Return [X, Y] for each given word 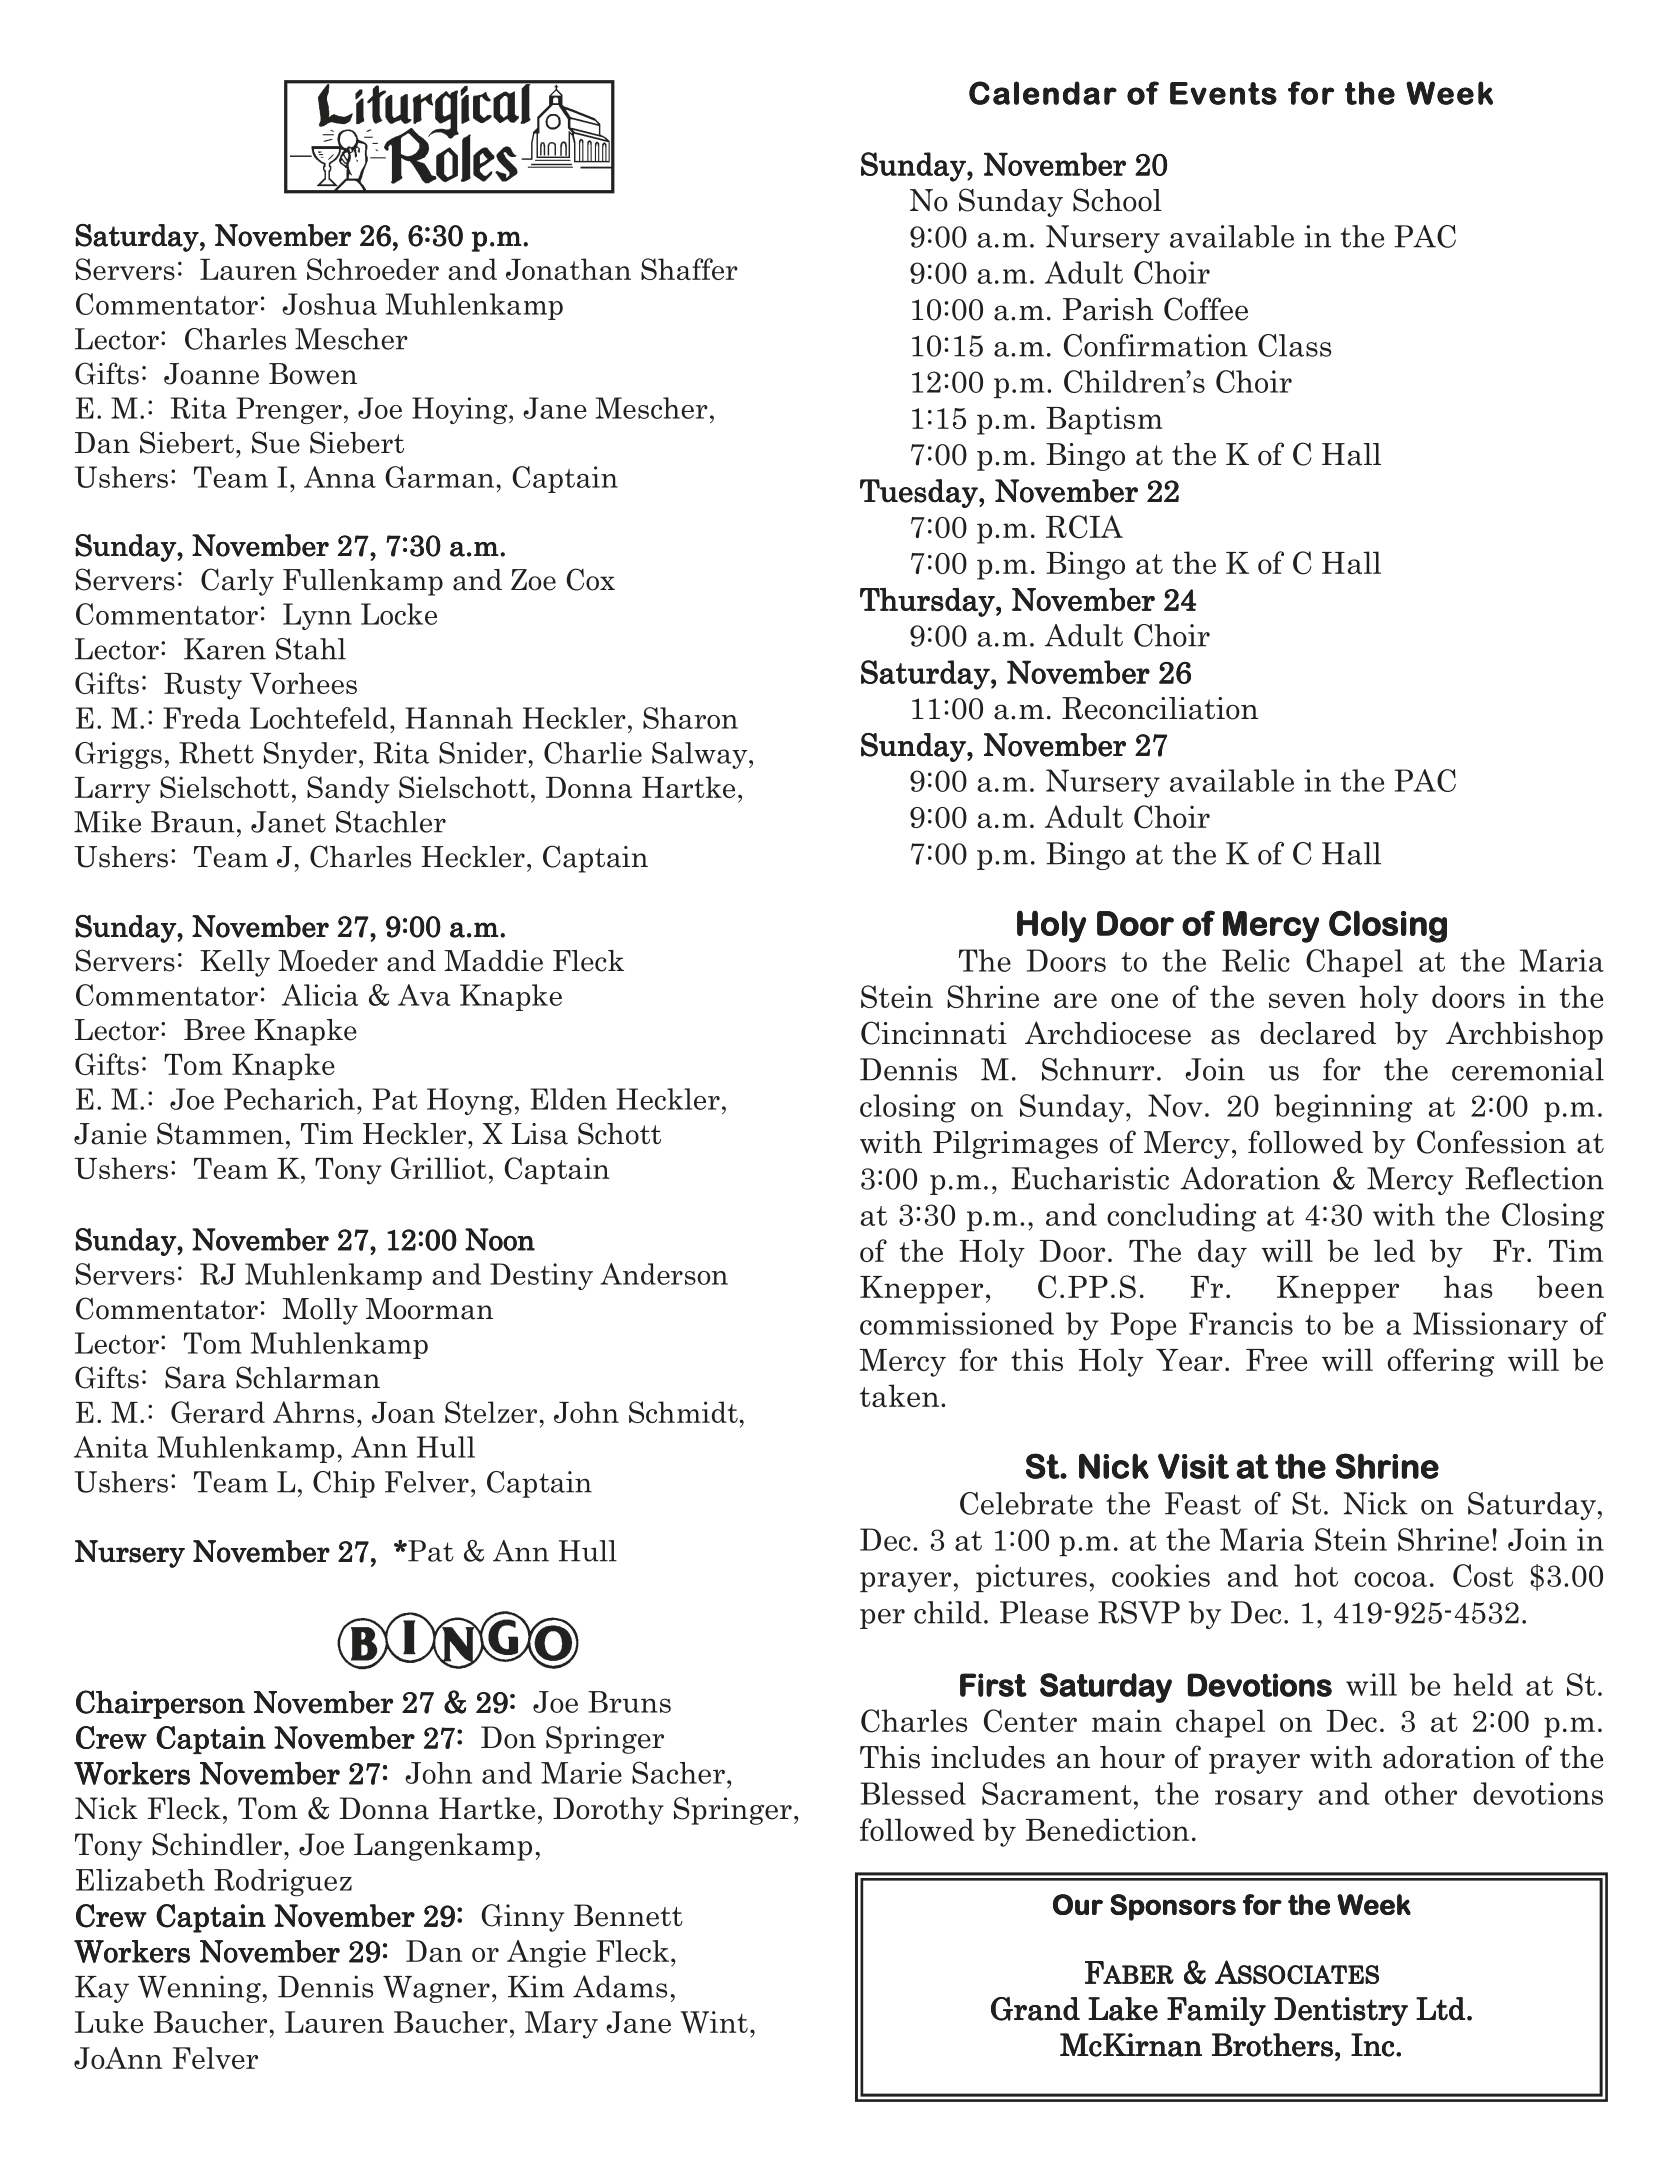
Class [1294, 345]
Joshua [329, 304]
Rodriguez [283, 1883]
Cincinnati [934, 1033]
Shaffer [689, 269]
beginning [1343, 1108]
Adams [620, 1986]
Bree [214, 1030]
